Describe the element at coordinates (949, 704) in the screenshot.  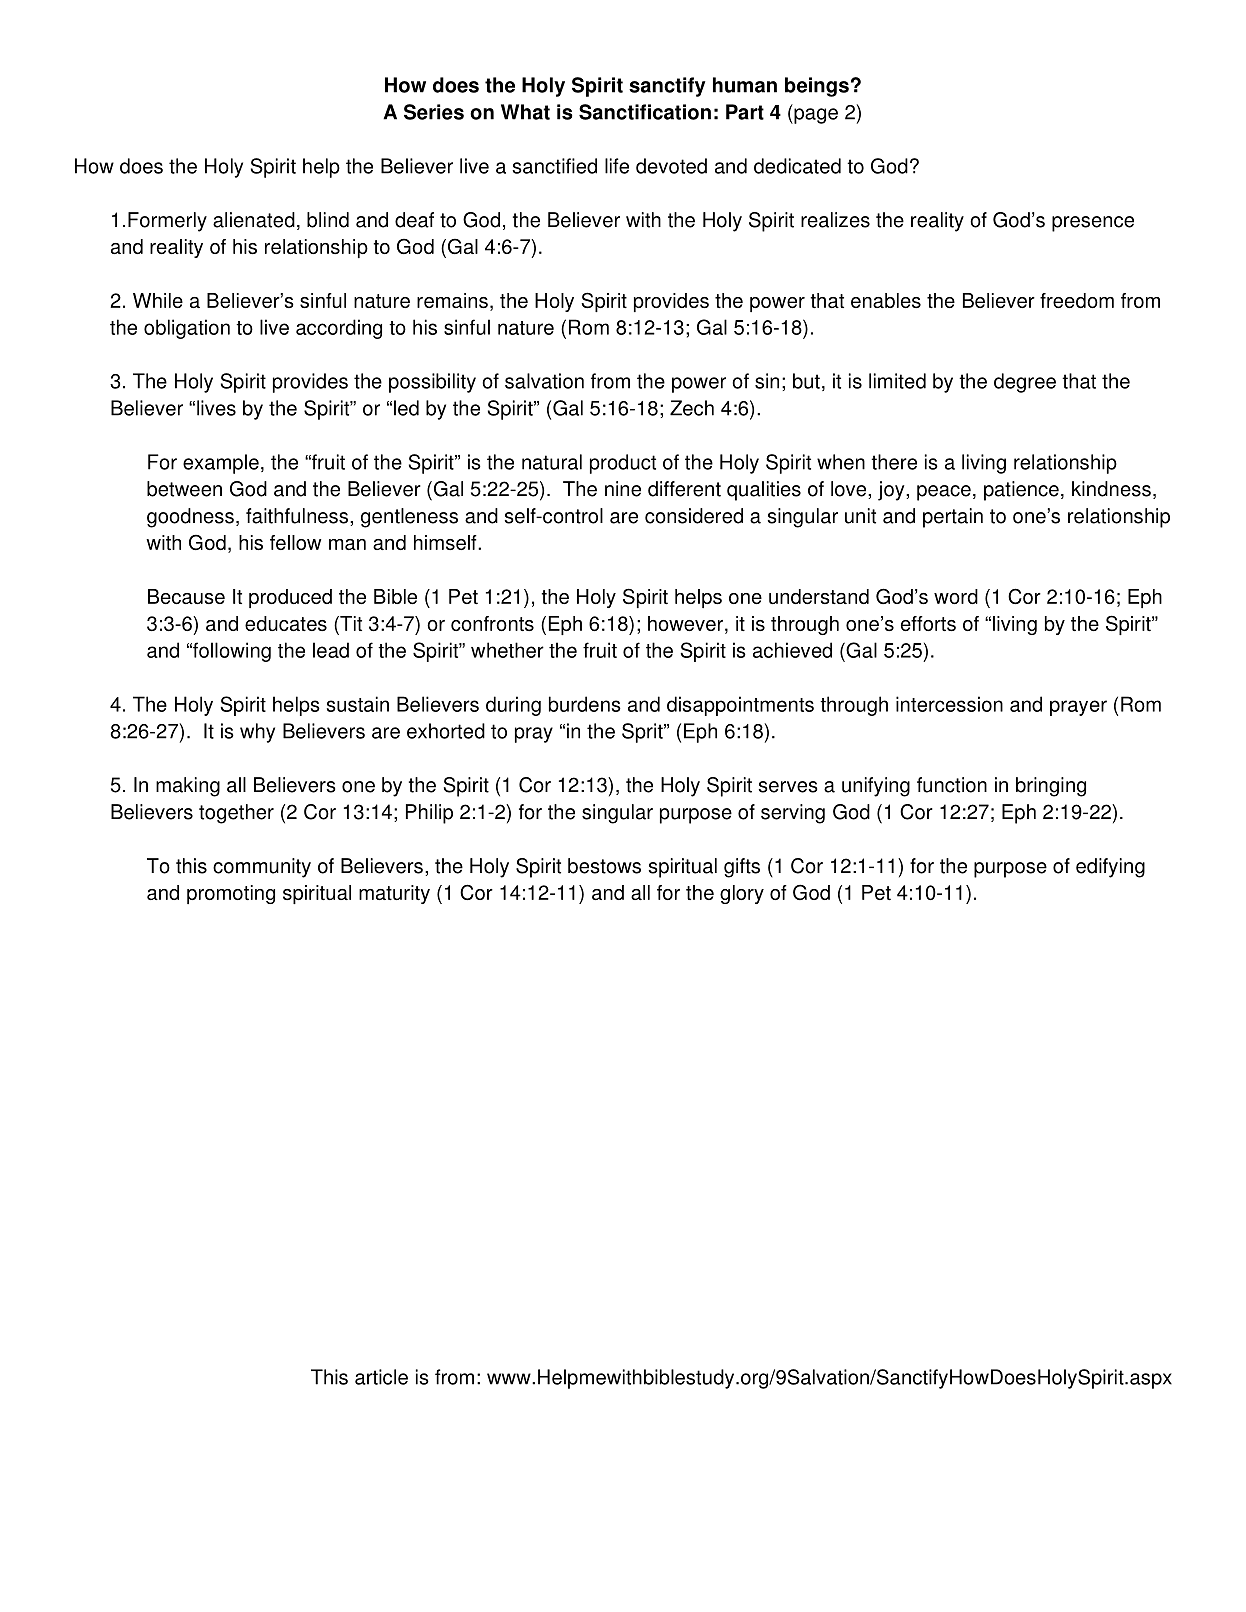
I see `intercession` at that location.
